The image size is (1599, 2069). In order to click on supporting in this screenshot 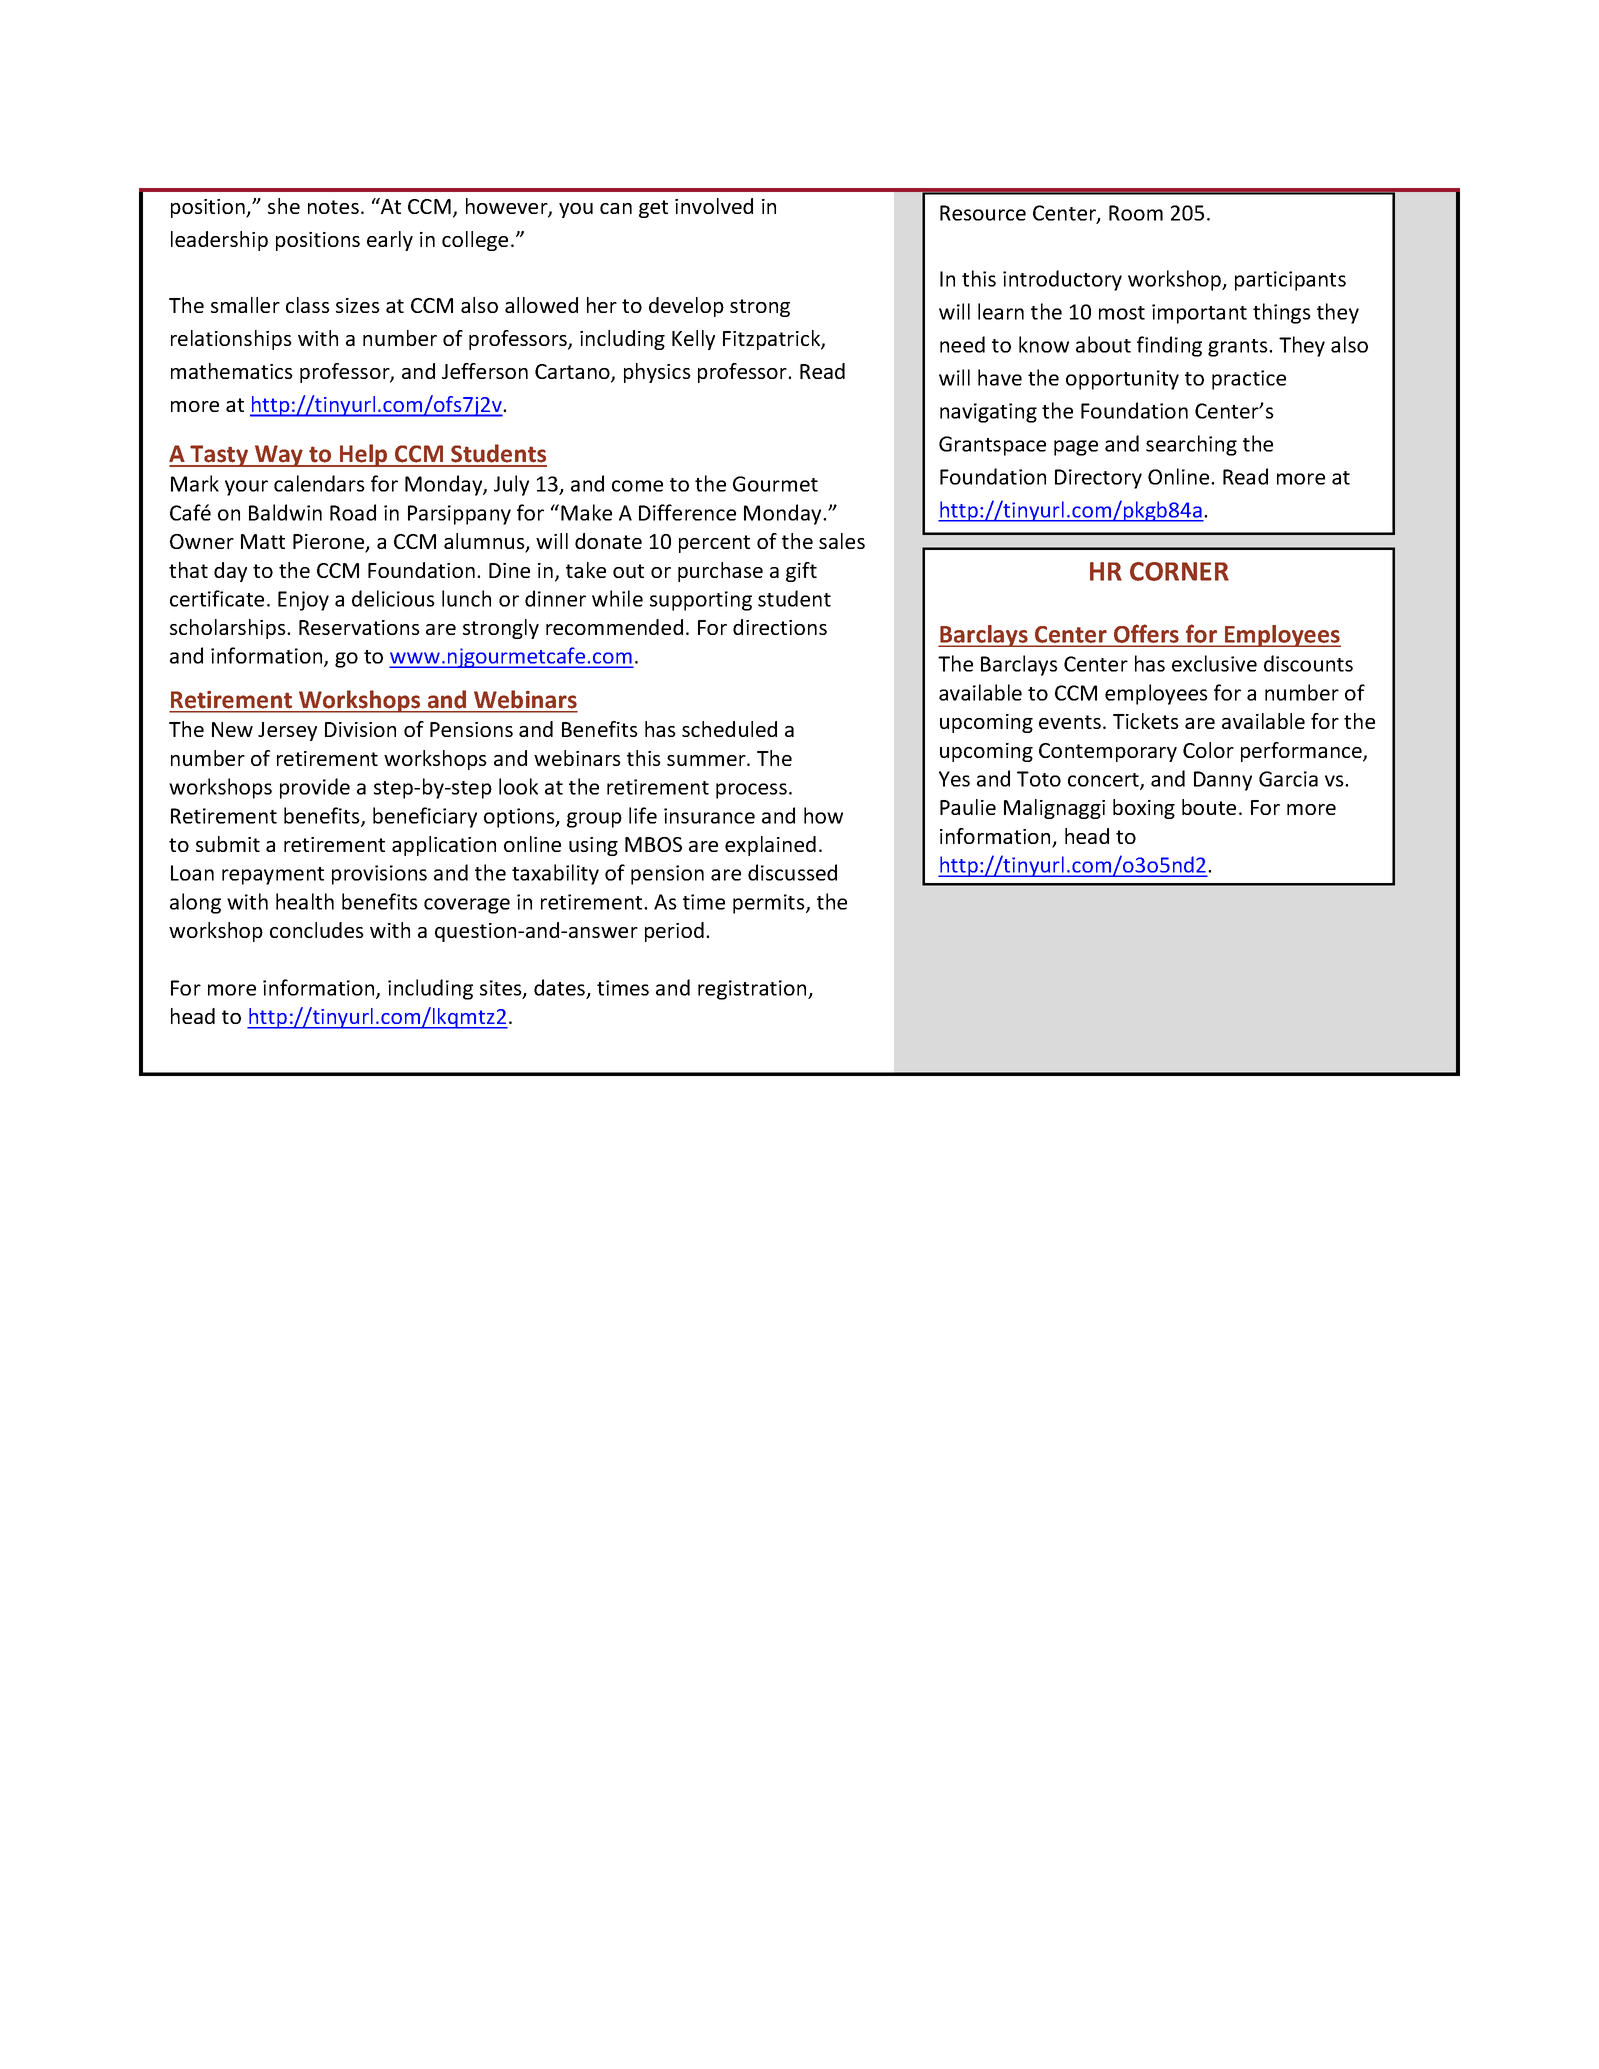, I will do `click(701, 601)`.
